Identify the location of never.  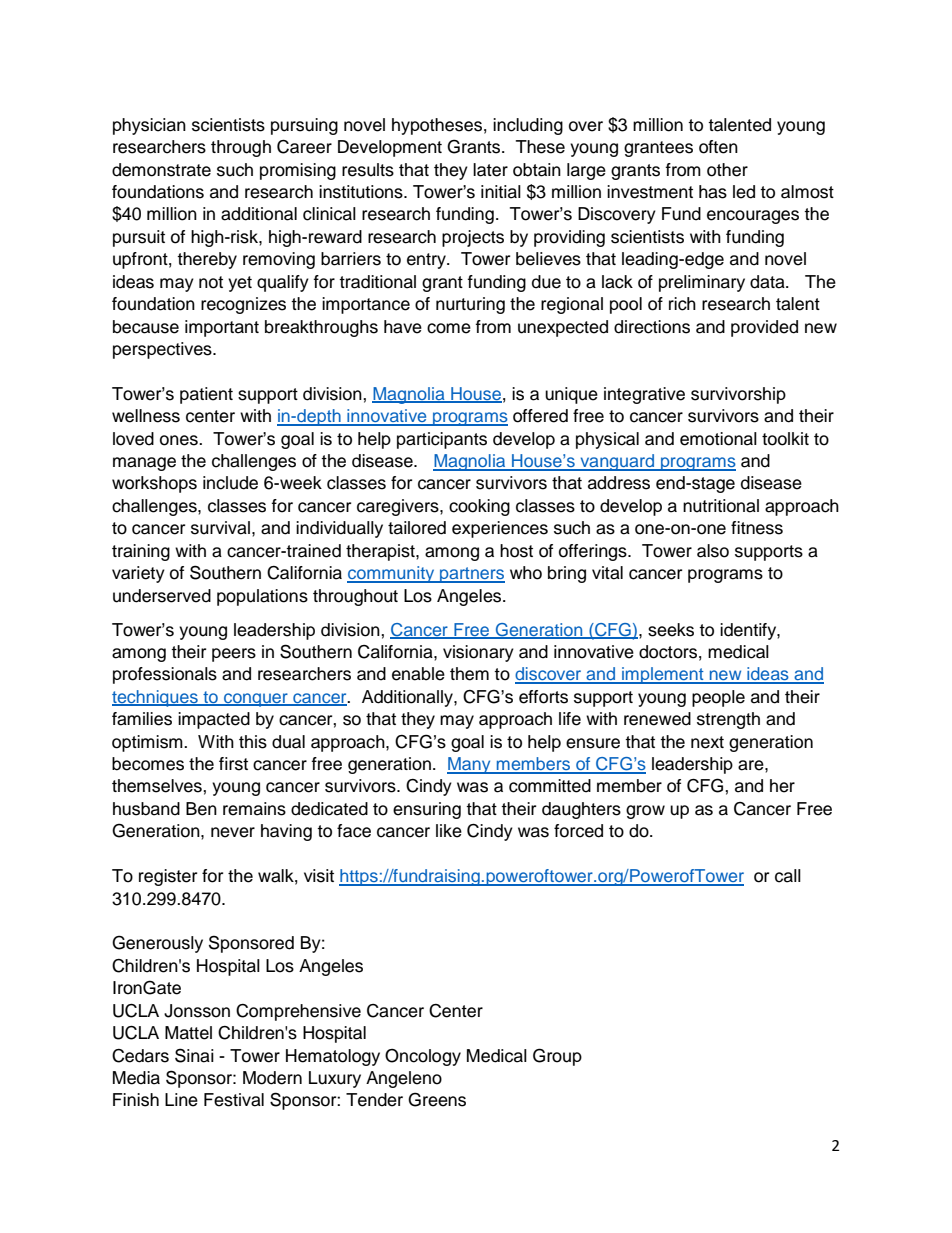
(233, 832).
